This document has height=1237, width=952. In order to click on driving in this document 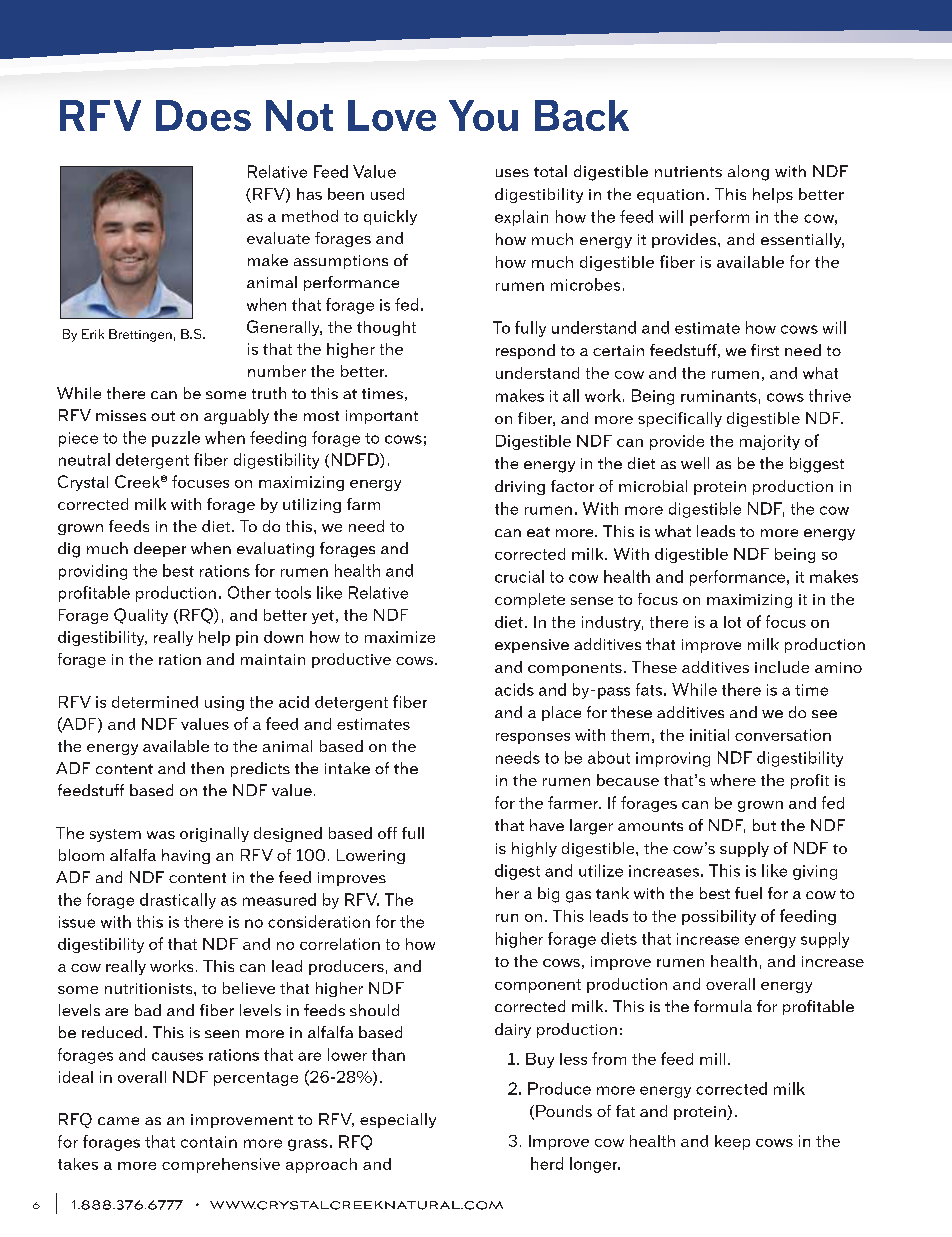, I will do `click(520, 487)`.
